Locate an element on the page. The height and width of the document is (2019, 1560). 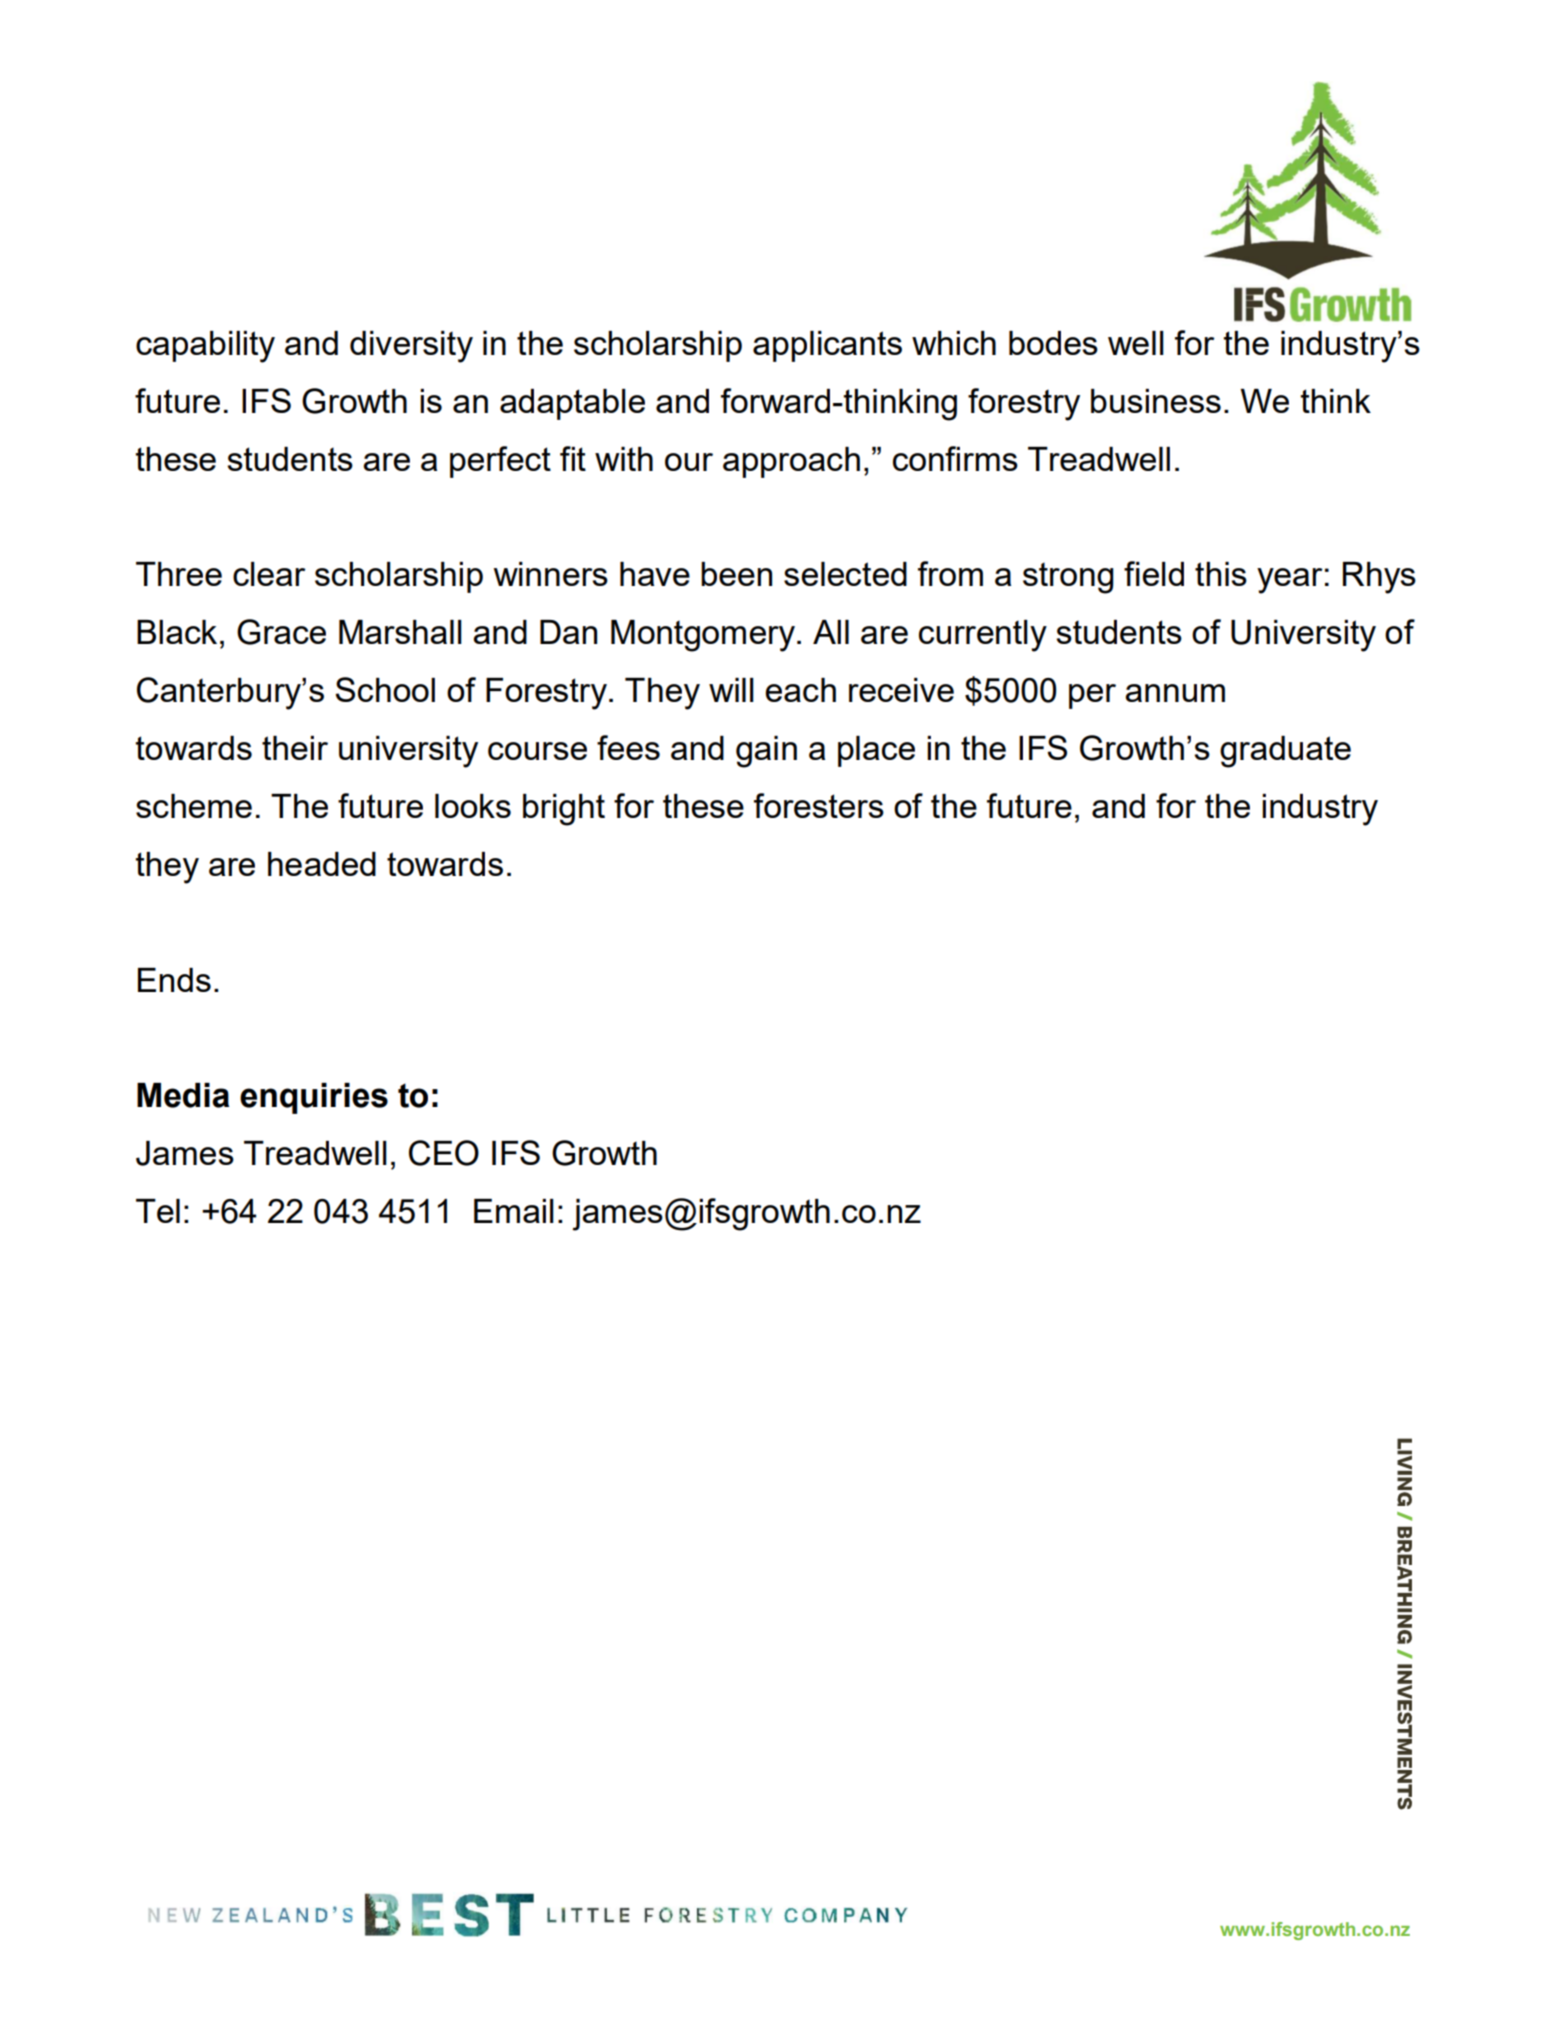
Tel is located at coordinates (158, 1211).
